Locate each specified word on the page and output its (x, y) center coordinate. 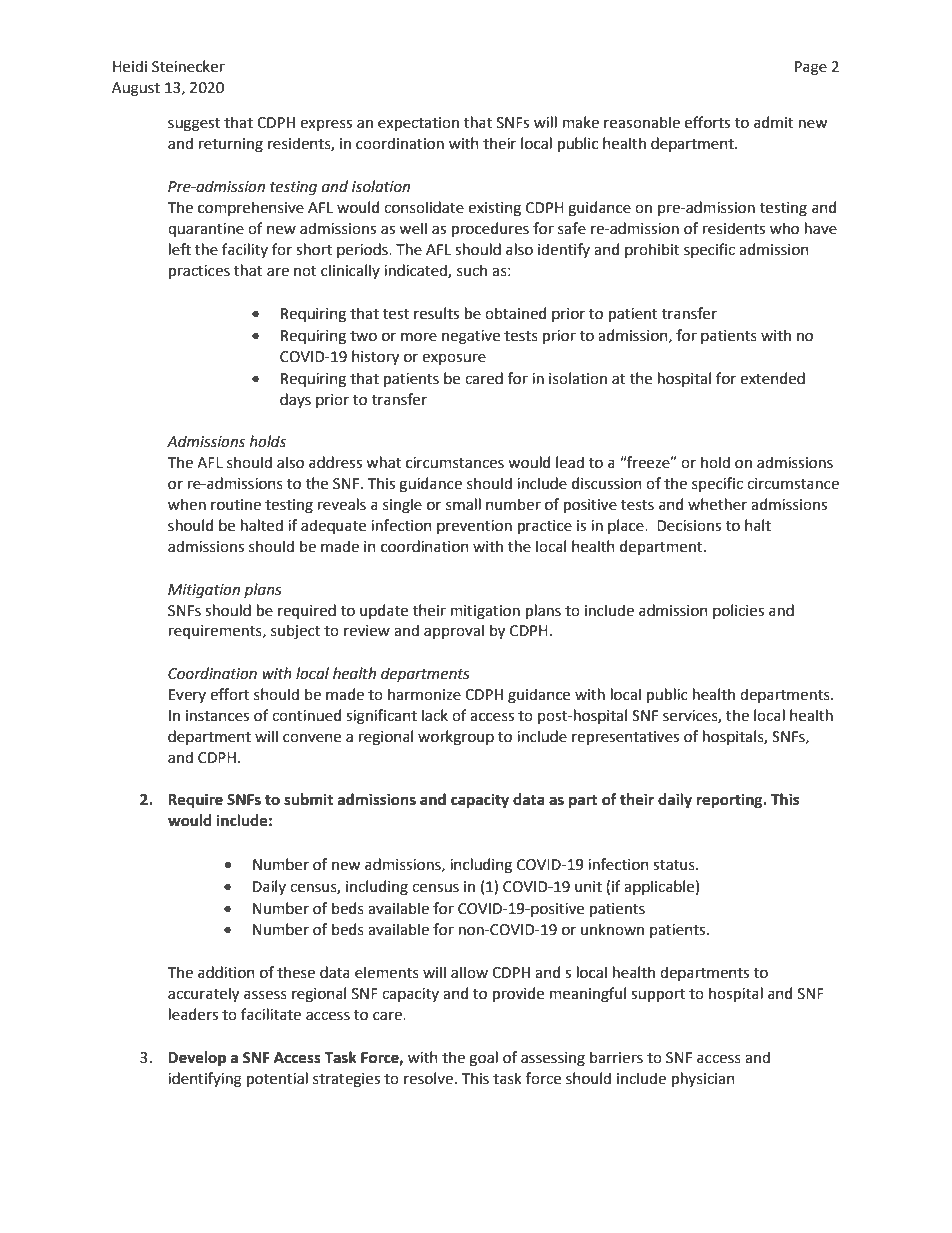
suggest (194, 125)
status (675, 865)
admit (774, 122)
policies (738, 611)
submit (308, 799)
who (784, 228)
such (472, 270)
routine (236, 505)
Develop (197, 1059)
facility (245, 250)
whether (717, 504)
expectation (418, 124)
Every (187, 696)
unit (588, 887)
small (463, 504)
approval (454, 631)
